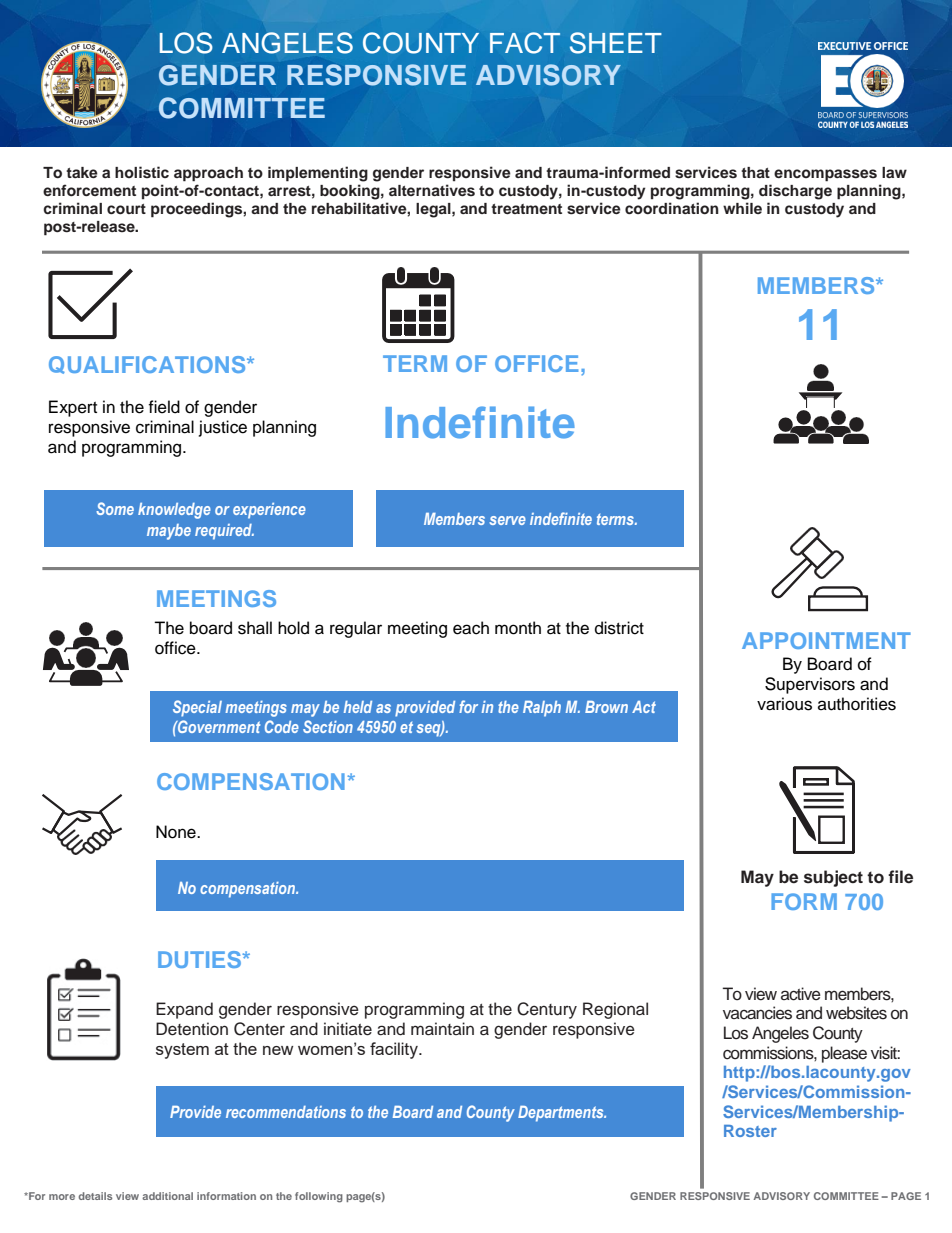 This image has width=952, height=1233. What do you see at coordinates (562, 1114) in the image?
I see `Departments` at bounding box center [562, 1114].
